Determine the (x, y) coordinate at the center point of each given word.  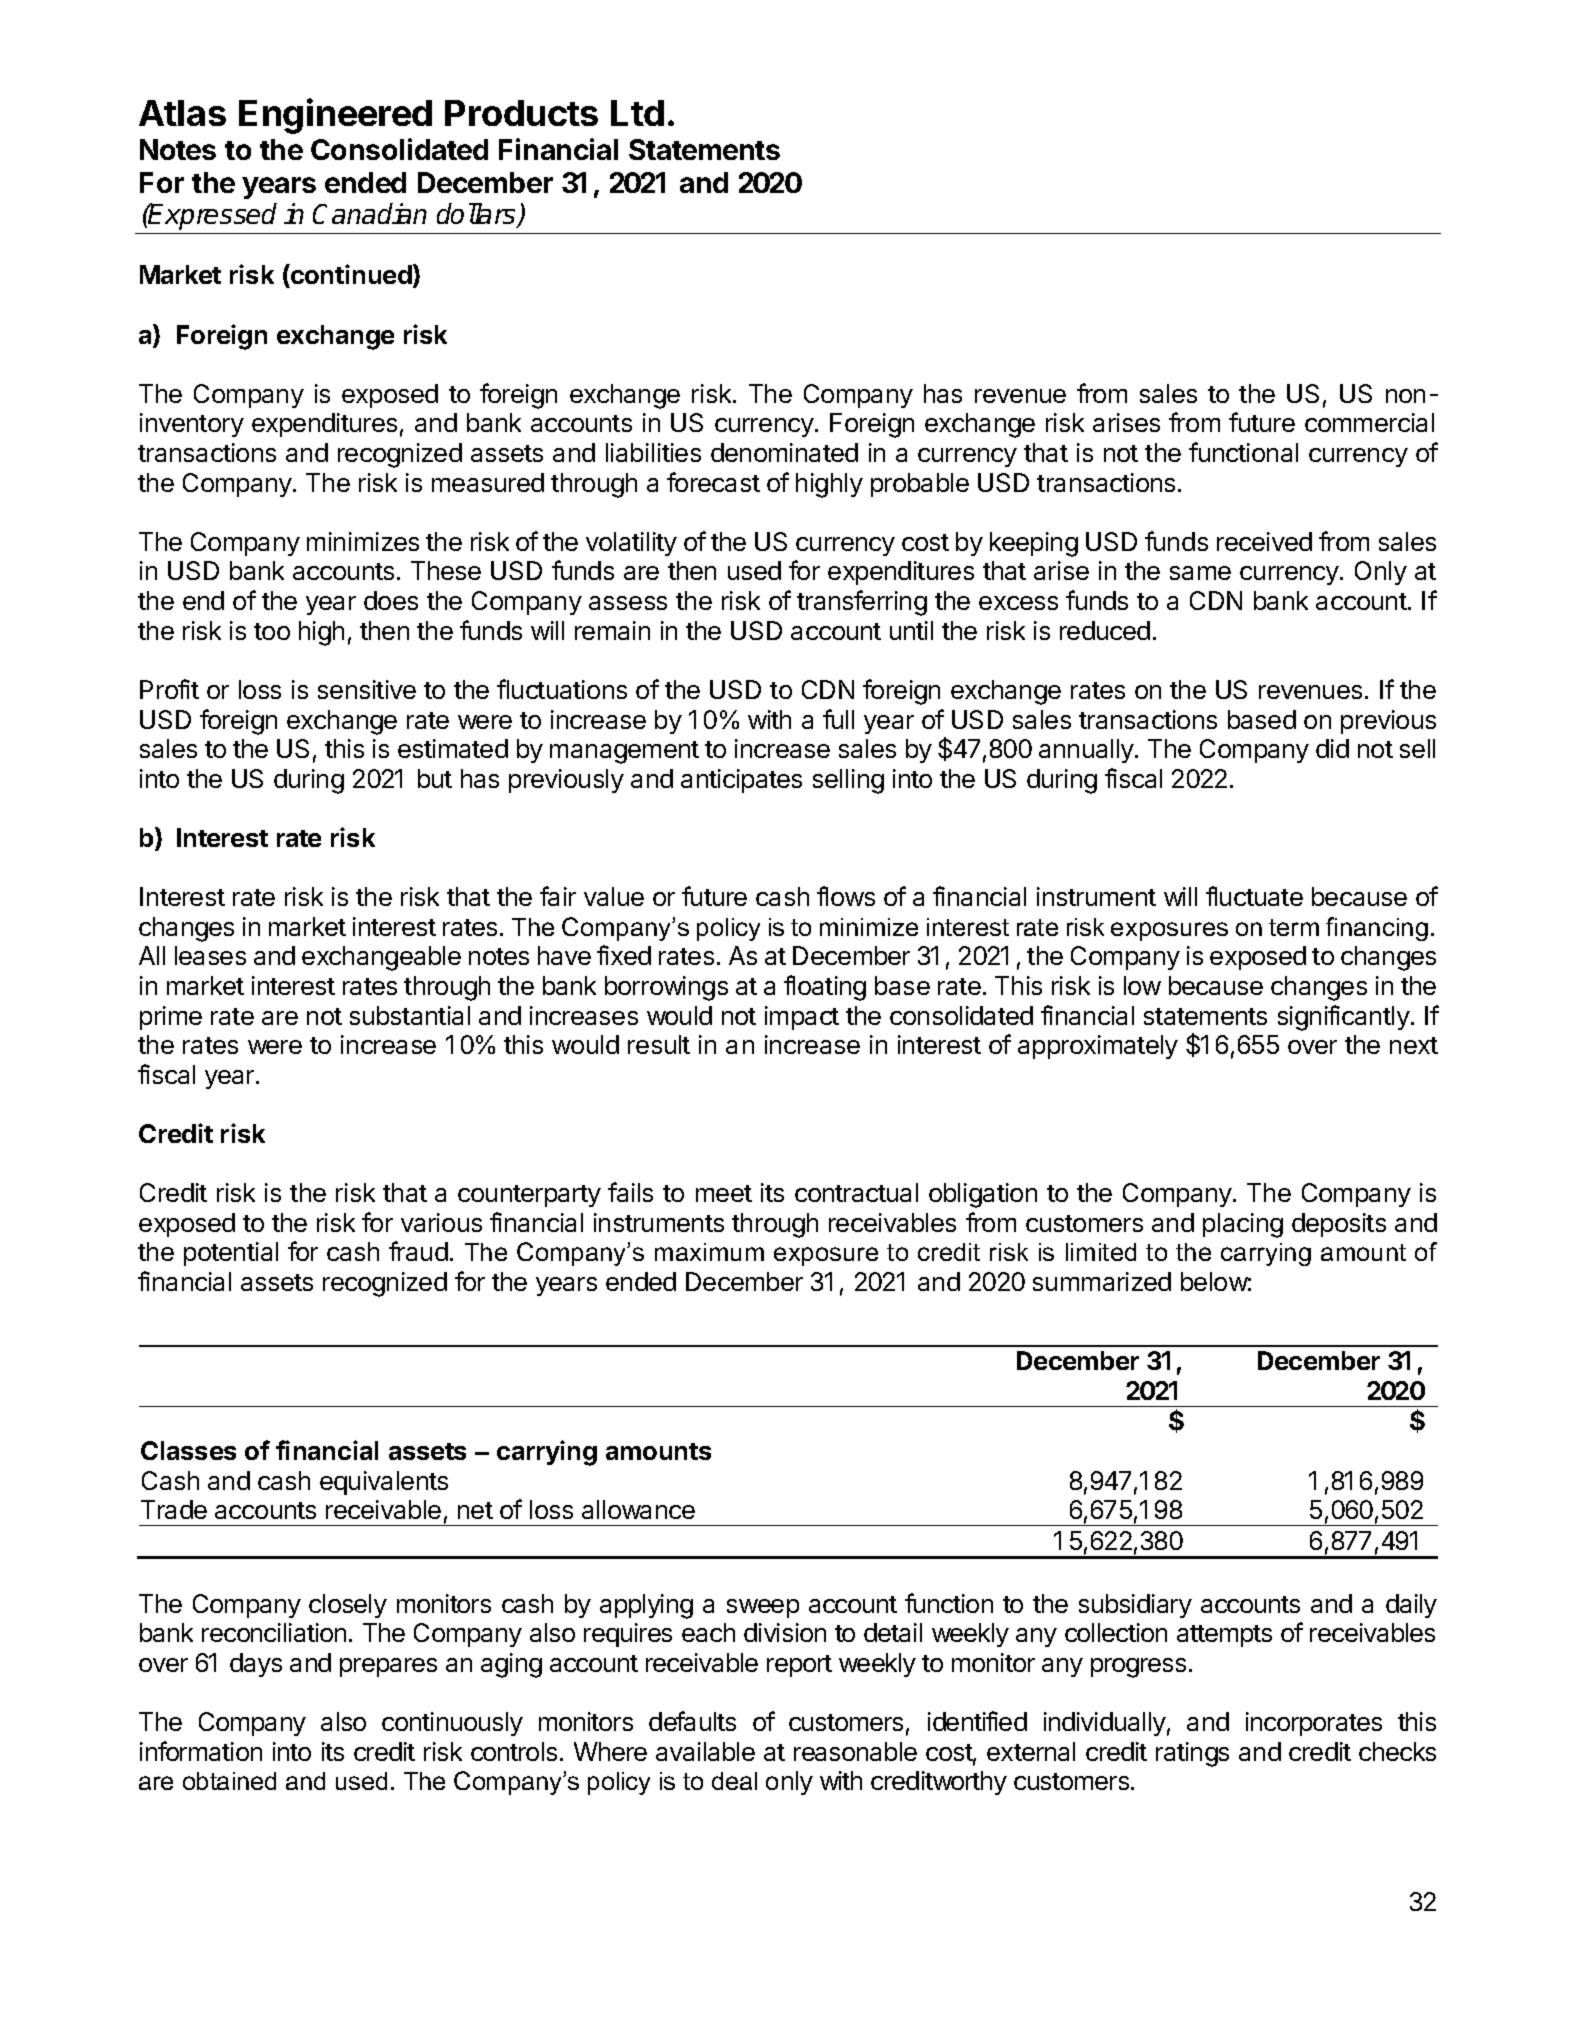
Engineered (335, 116)
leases (210, 955)
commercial (1369, 422)
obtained (229, 1781)
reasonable (855, 1751)
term (1294, 927)
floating (825, 988)
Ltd (637, 113)
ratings (1192, 1754)
